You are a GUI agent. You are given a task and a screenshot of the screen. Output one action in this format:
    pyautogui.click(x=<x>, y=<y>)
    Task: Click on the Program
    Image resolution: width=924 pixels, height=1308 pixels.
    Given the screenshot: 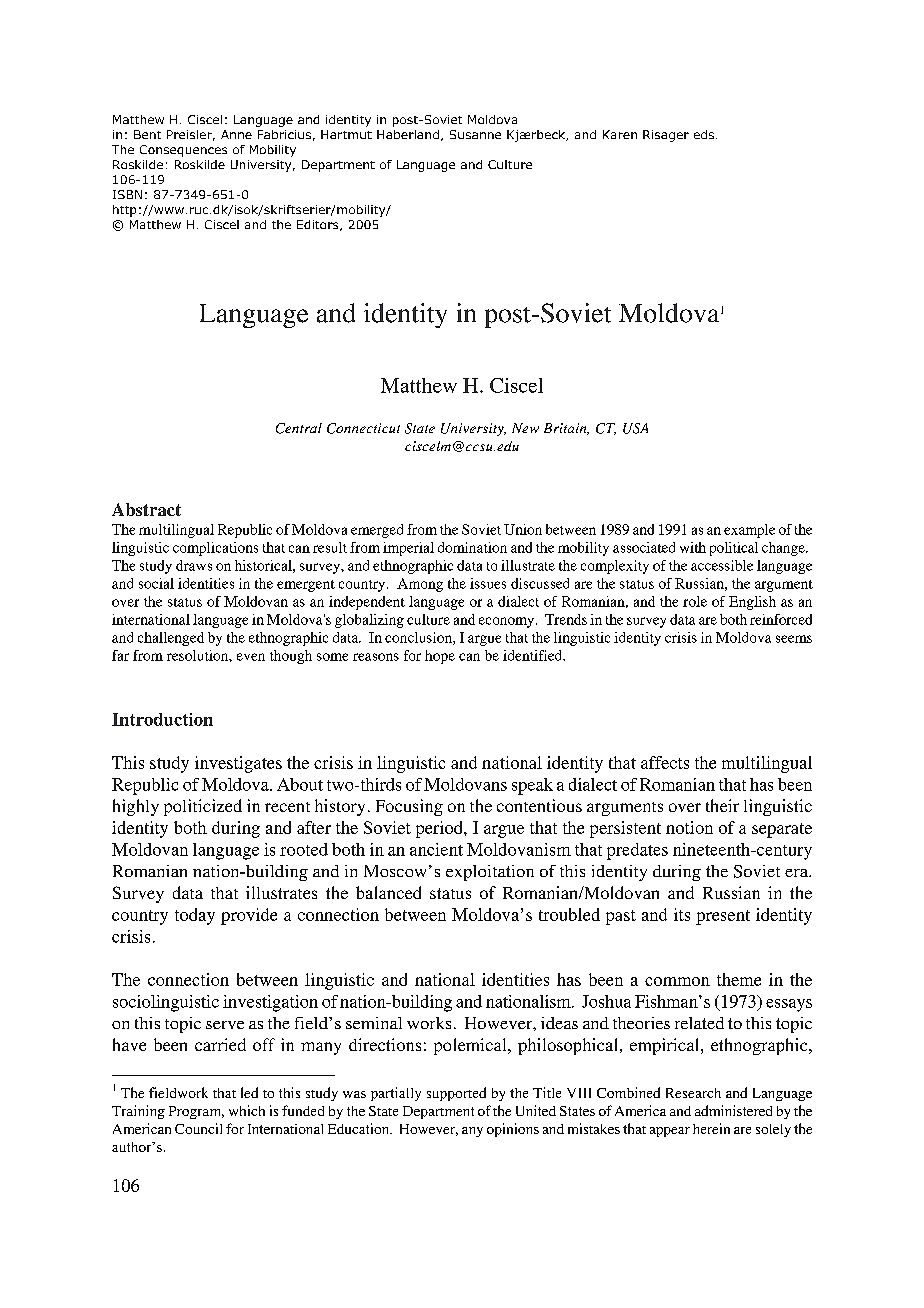 What is the action you would take?
    pyautogui.click(x=196, y=1112)
